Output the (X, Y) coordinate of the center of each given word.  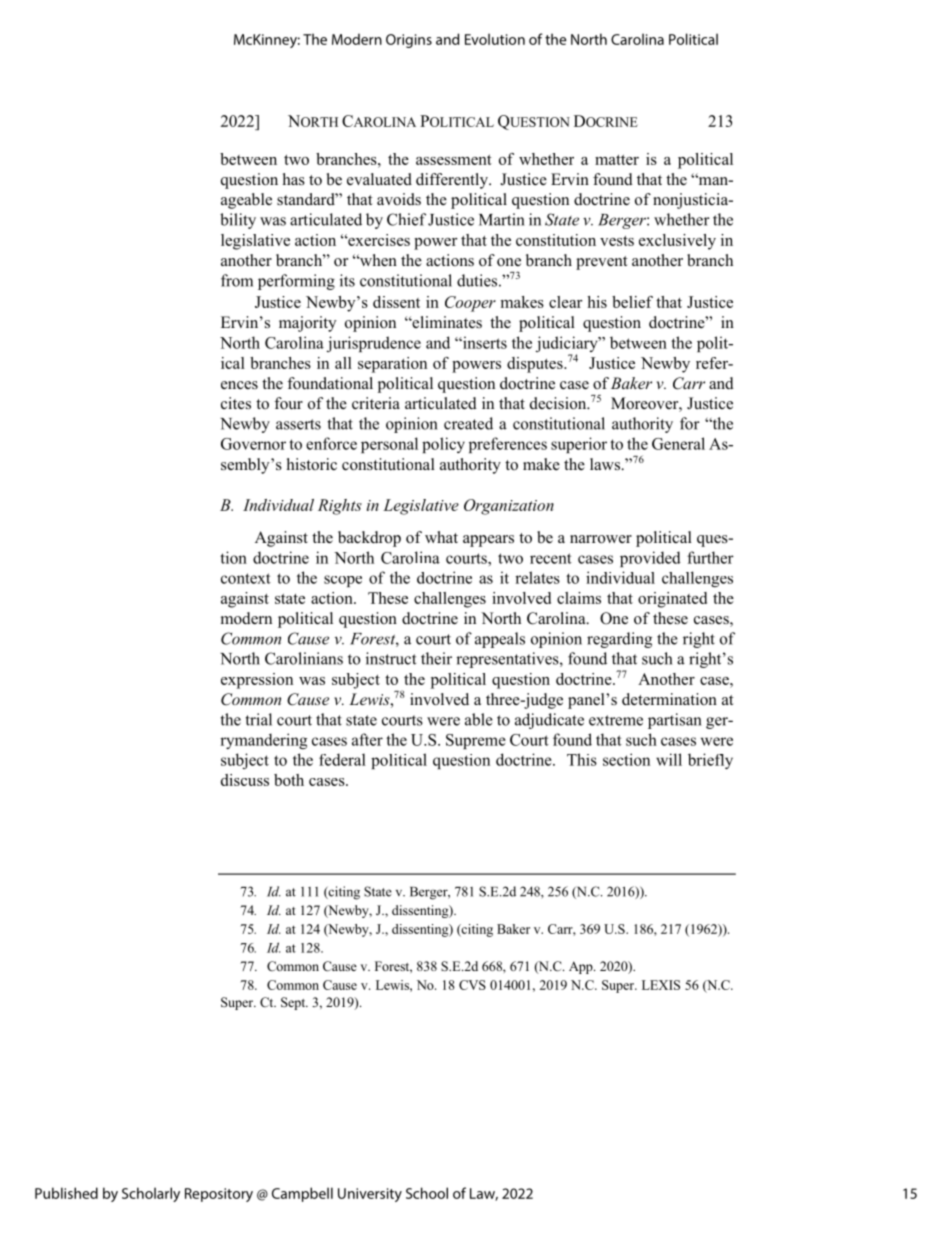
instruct (391, 658)
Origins (409, 41)
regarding (619, 640)
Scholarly (151, 1194)
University (370, 1195)
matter (617, 160)
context (246, 578)
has (294, 179)
